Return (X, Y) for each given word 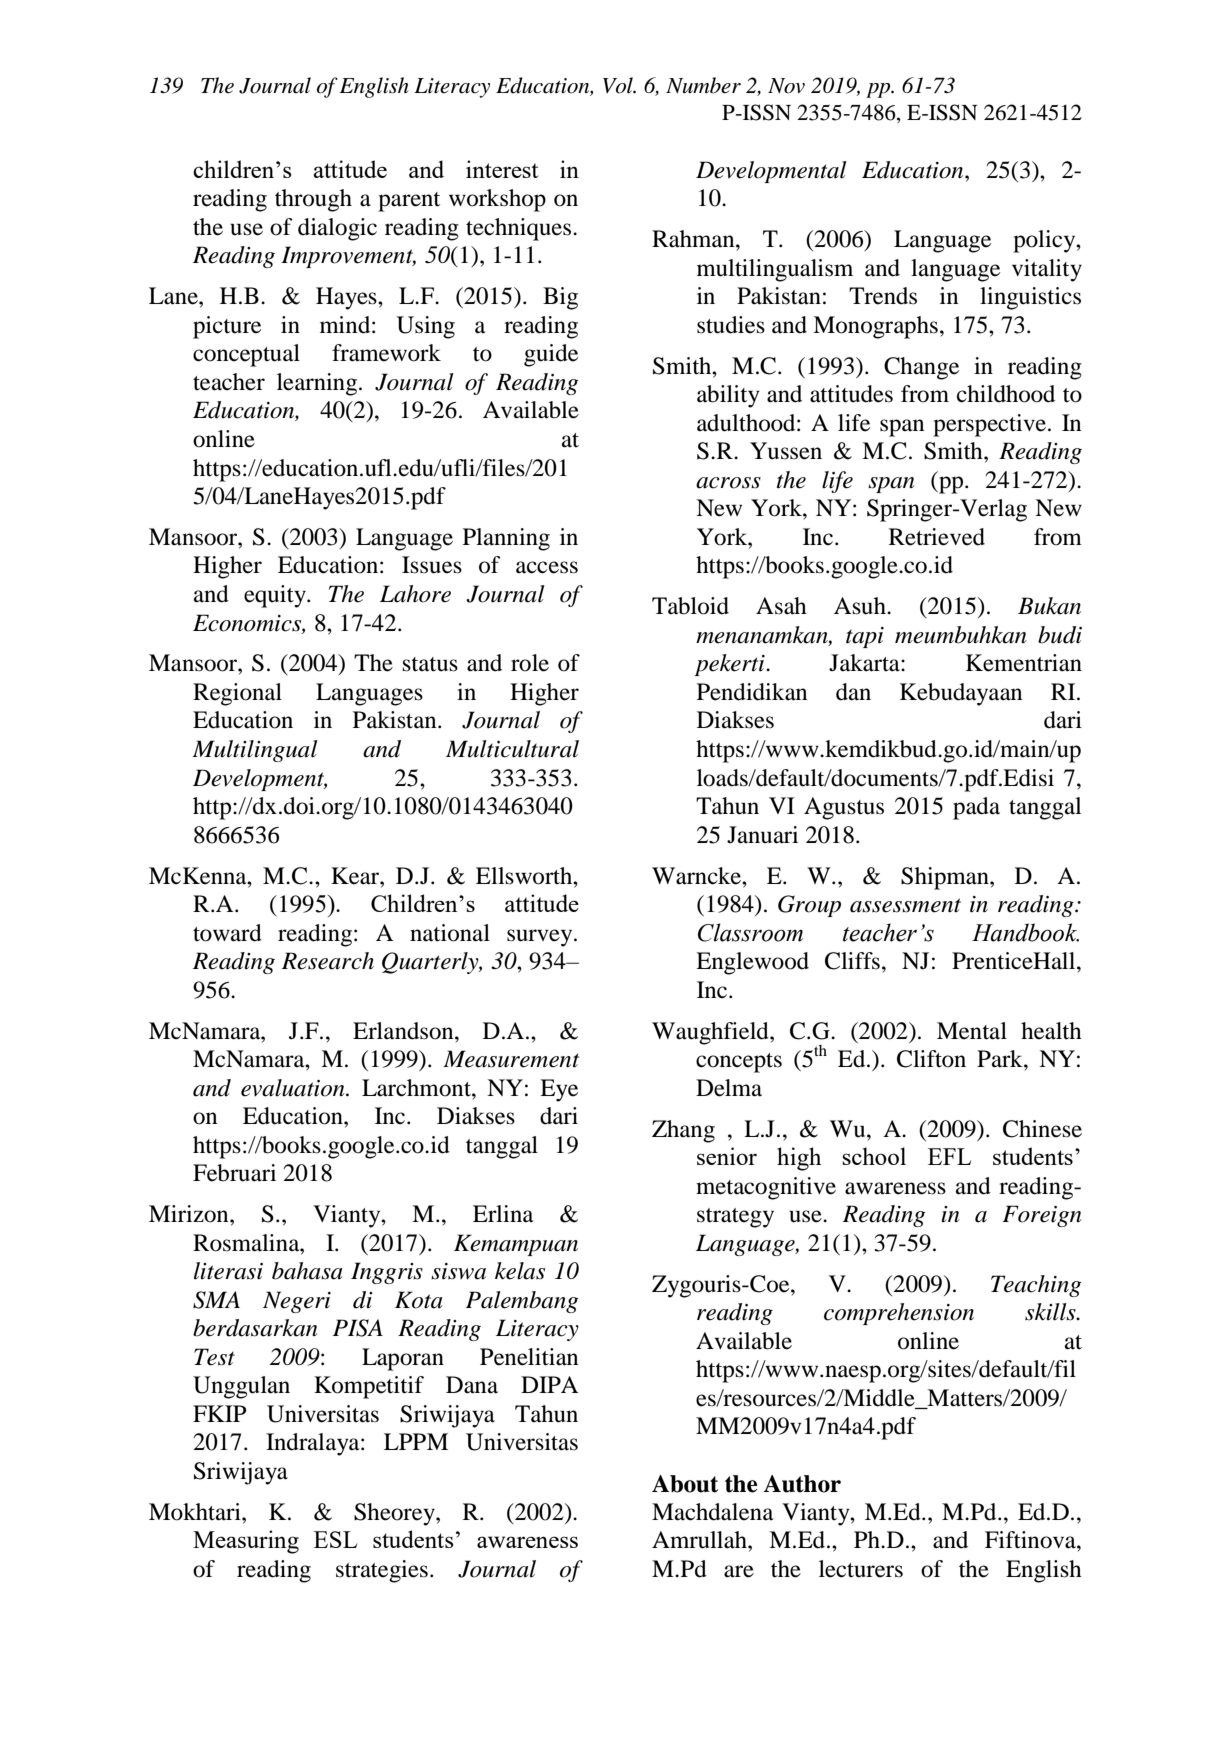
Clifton (931, 1059)
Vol (619, 85)
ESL (335, 1539)
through (313, 200)
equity (276, 596)
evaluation (294, 1088)
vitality (1047, 270)
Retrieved (937, 537)
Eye (559, 1090)
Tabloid (690, 606)
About (685, 1484)
